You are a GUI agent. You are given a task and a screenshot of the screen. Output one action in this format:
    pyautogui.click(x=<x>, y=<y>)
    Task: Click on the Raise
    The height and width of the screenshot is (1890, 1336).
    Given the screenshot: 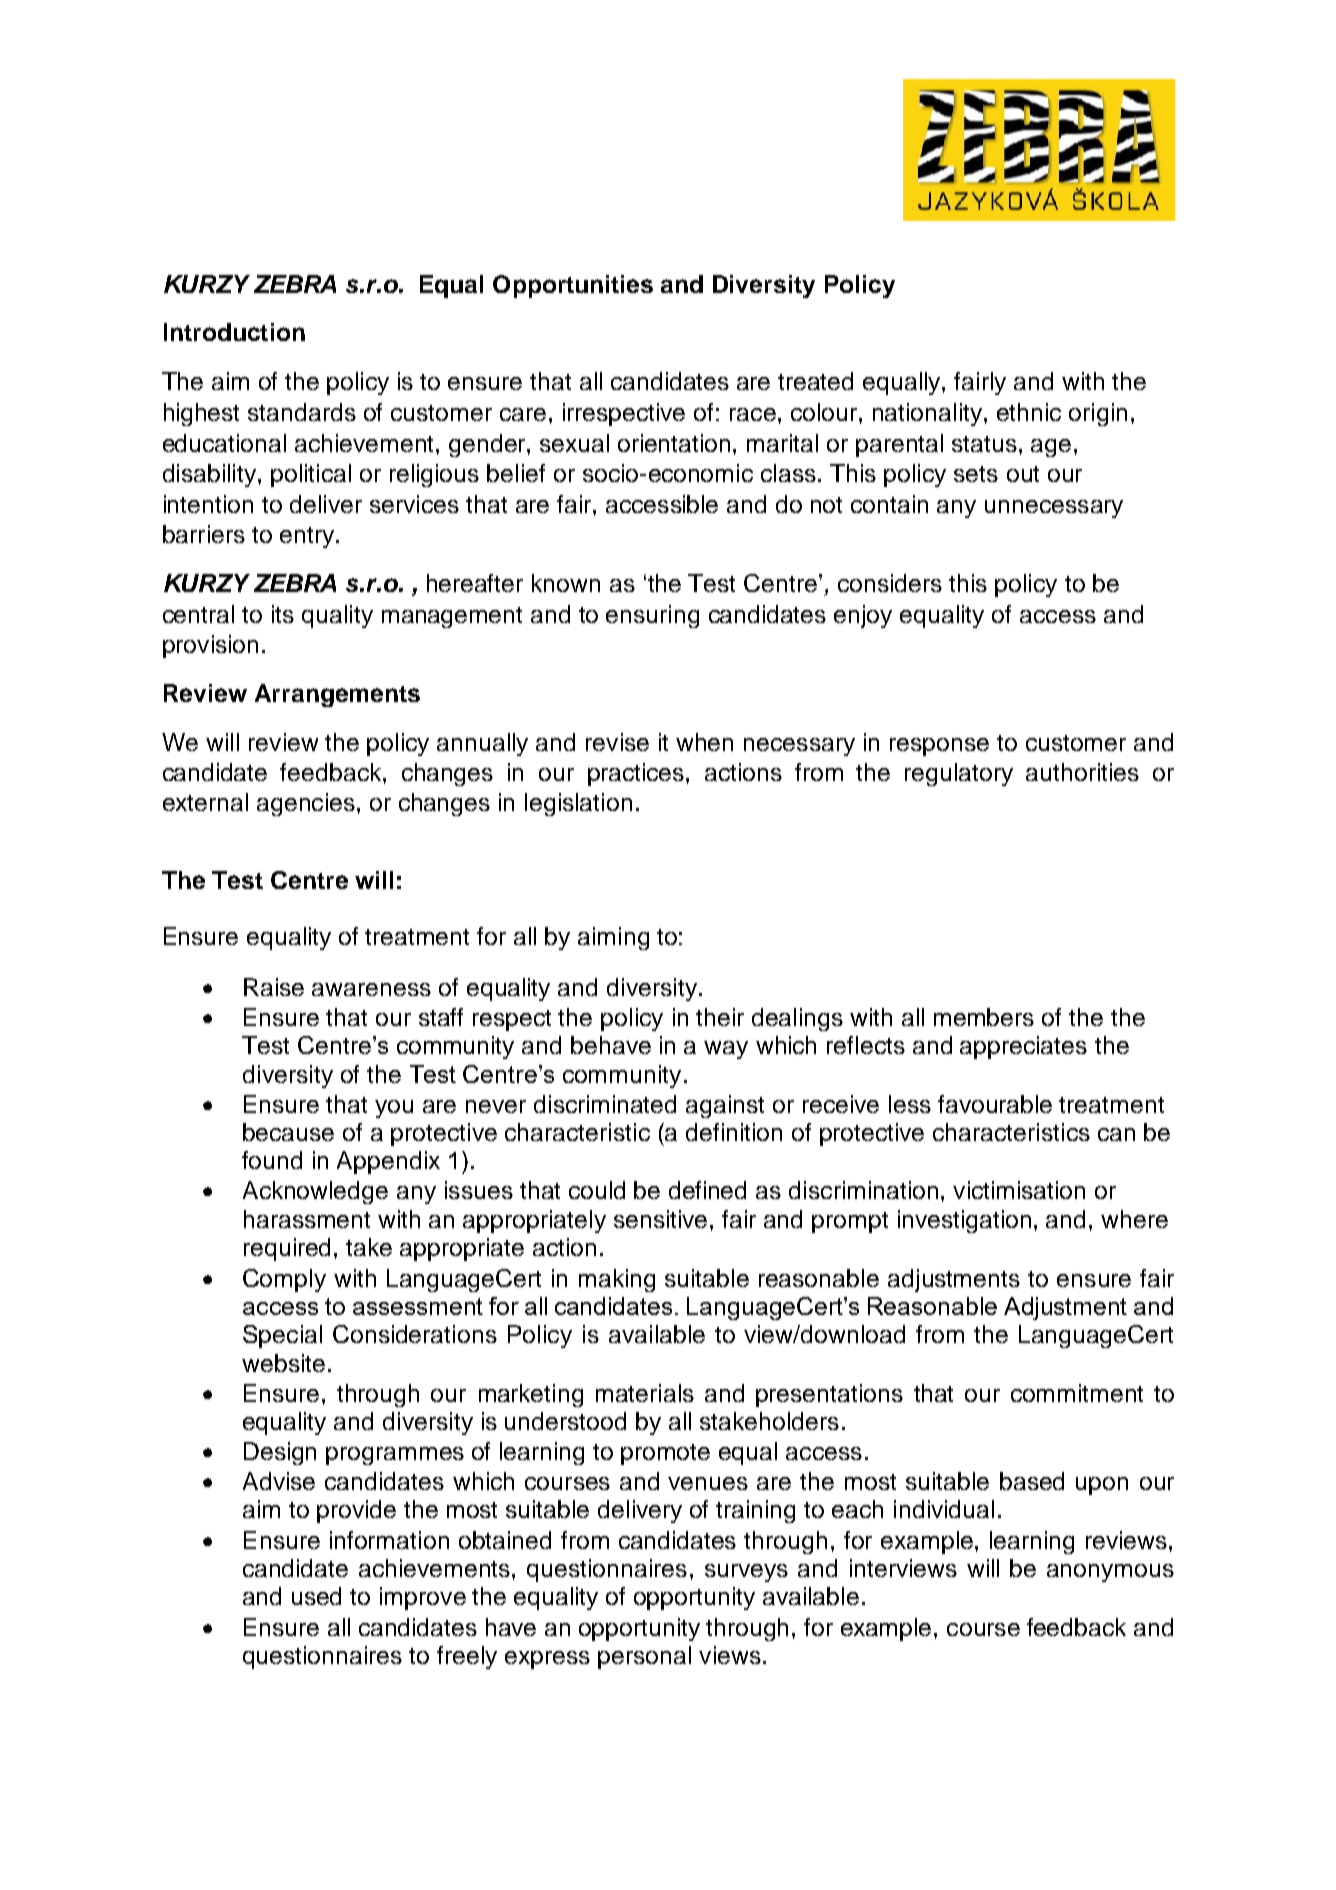 What is the action you would take?
    pyautogui.click(x=274, y=987)
